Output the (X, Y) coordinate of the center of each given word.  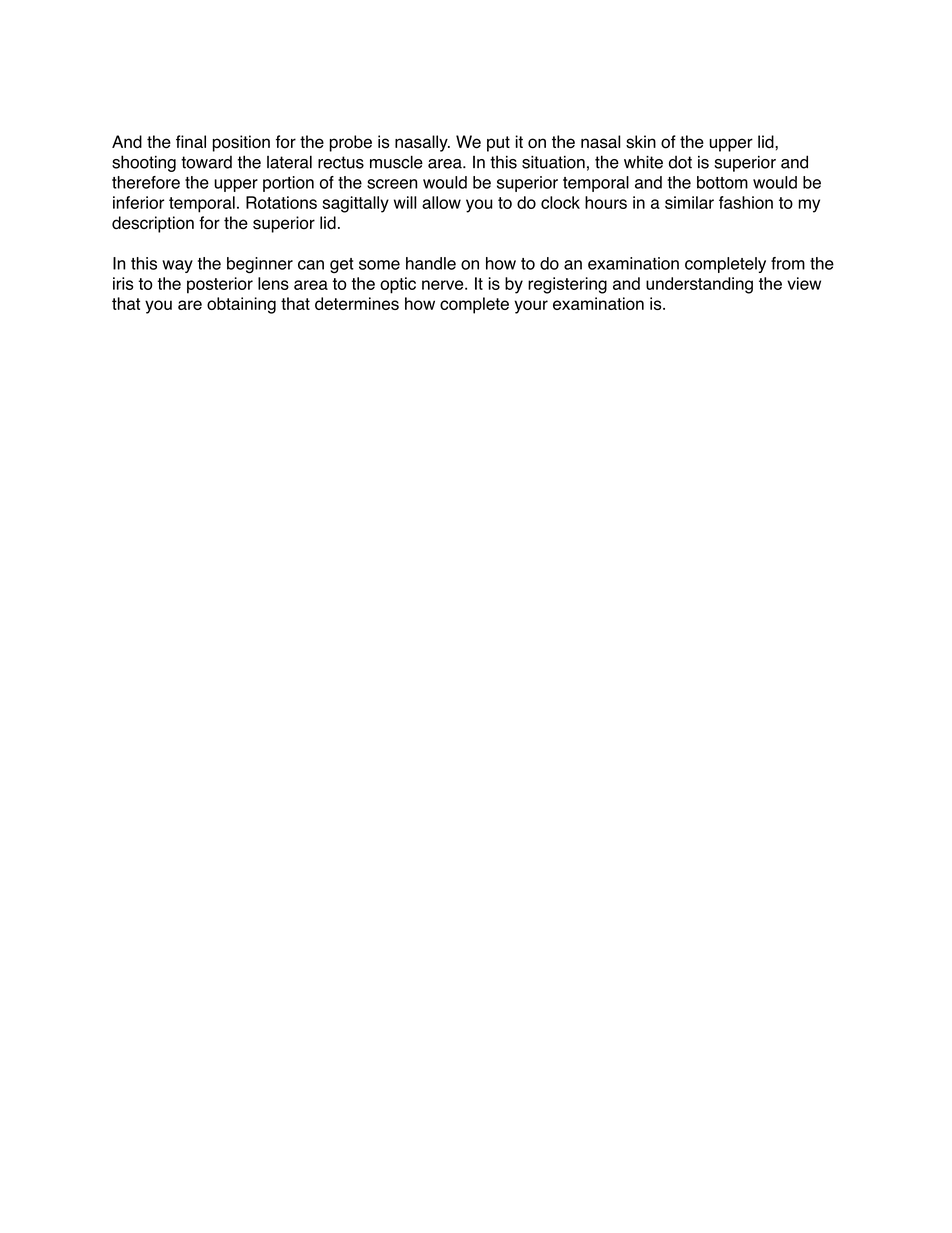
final (191, 142)
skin (641, 142)
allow (441, 202)
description (153, 224)
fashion (746, 202)
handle (431, 263)
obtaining (241, 305)
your (531, 307)
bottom (722, 182)
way (177, 266)
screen (392, 184)
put (498, 144)
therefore (146, 182)
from (788, 263)
